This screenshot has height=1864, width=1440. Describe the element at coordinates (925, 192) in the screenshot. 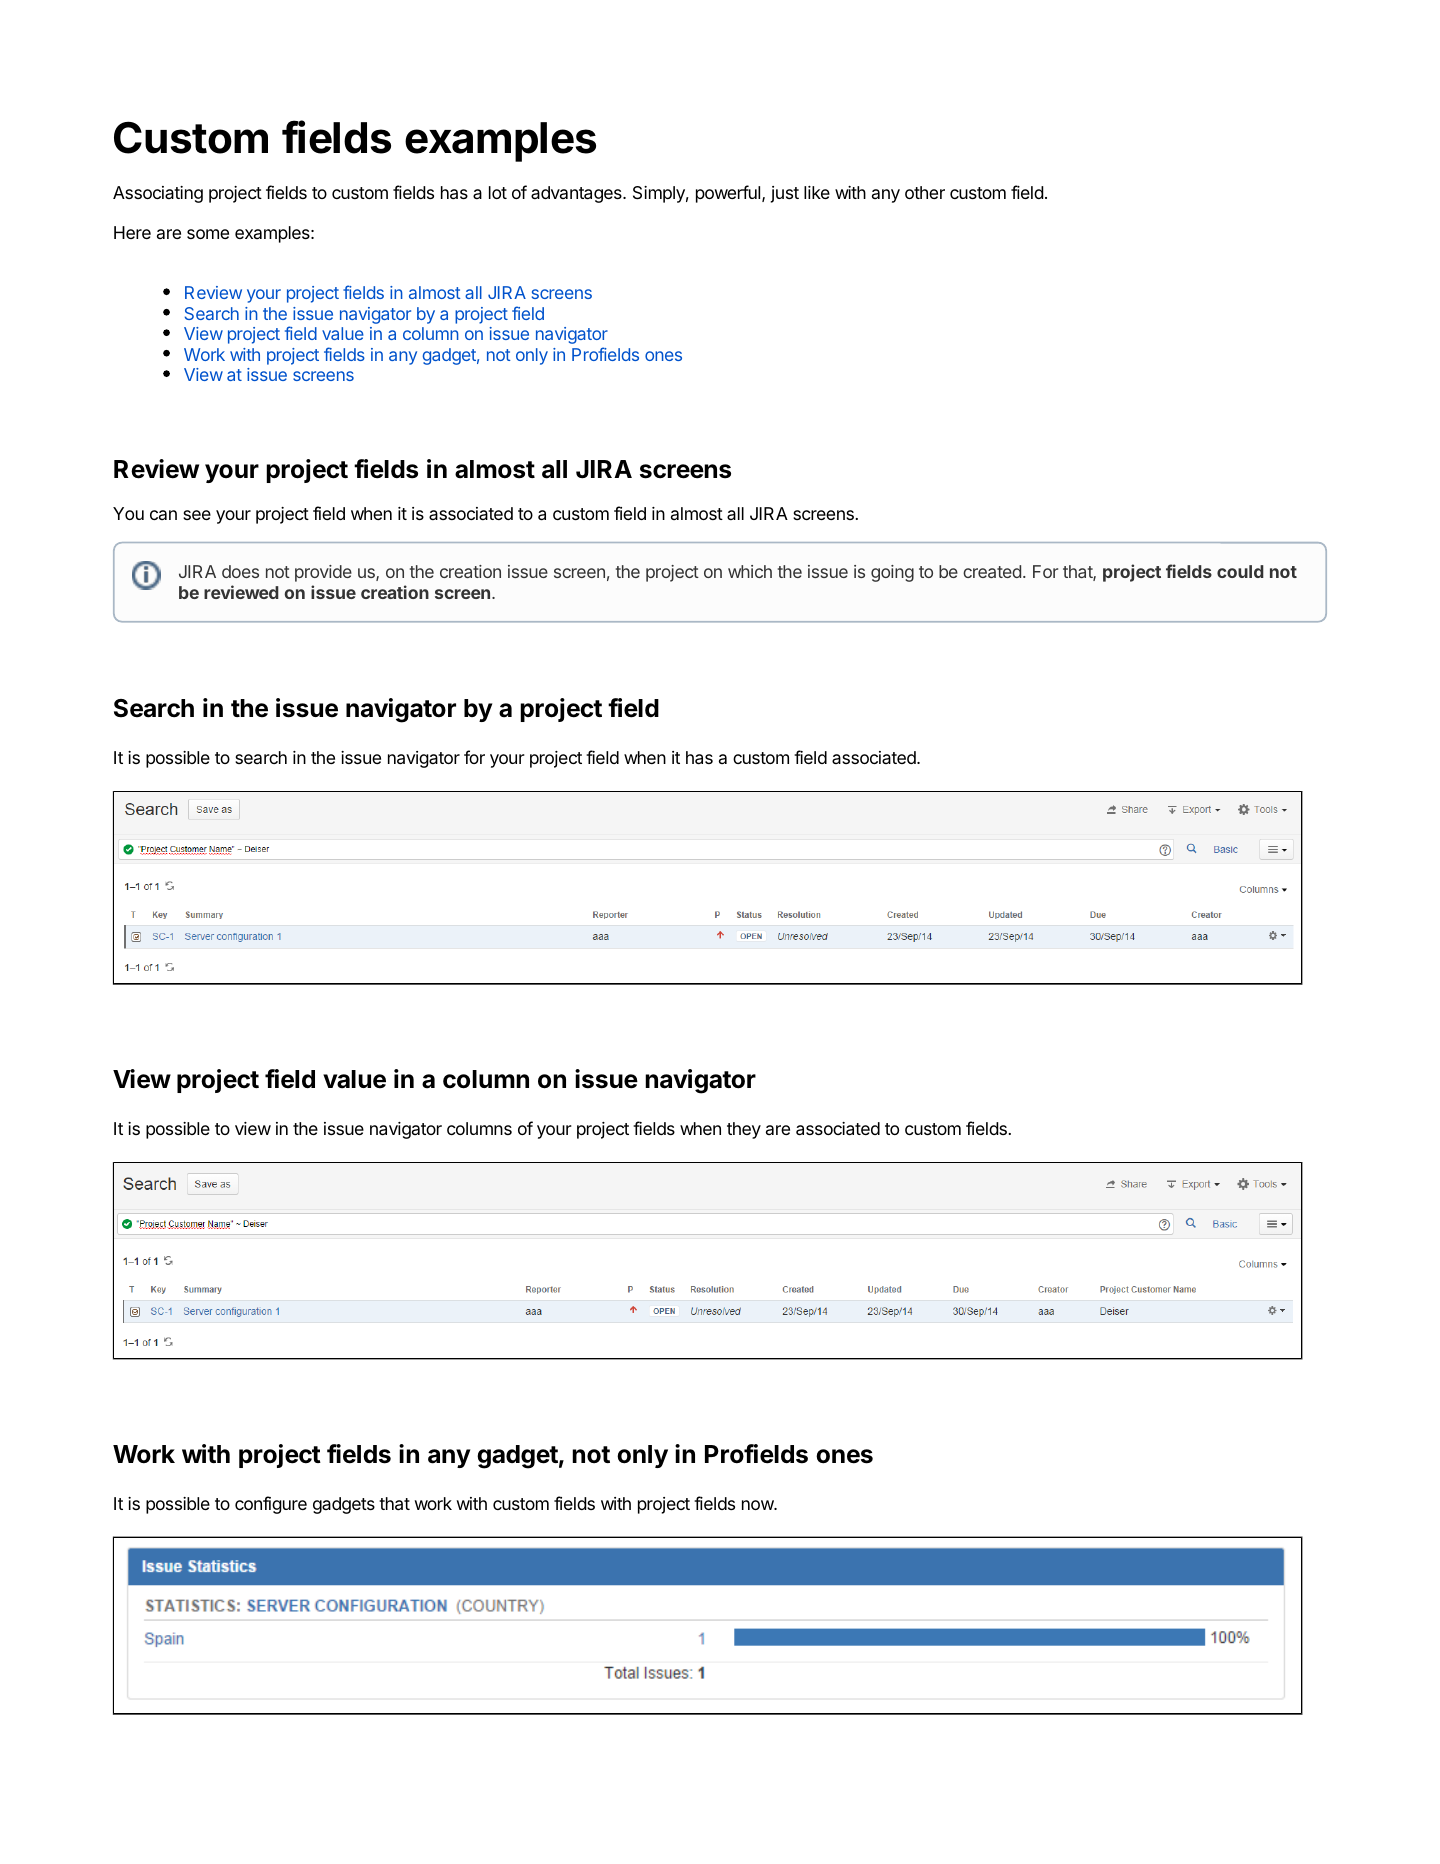

I see `other` at that location.
